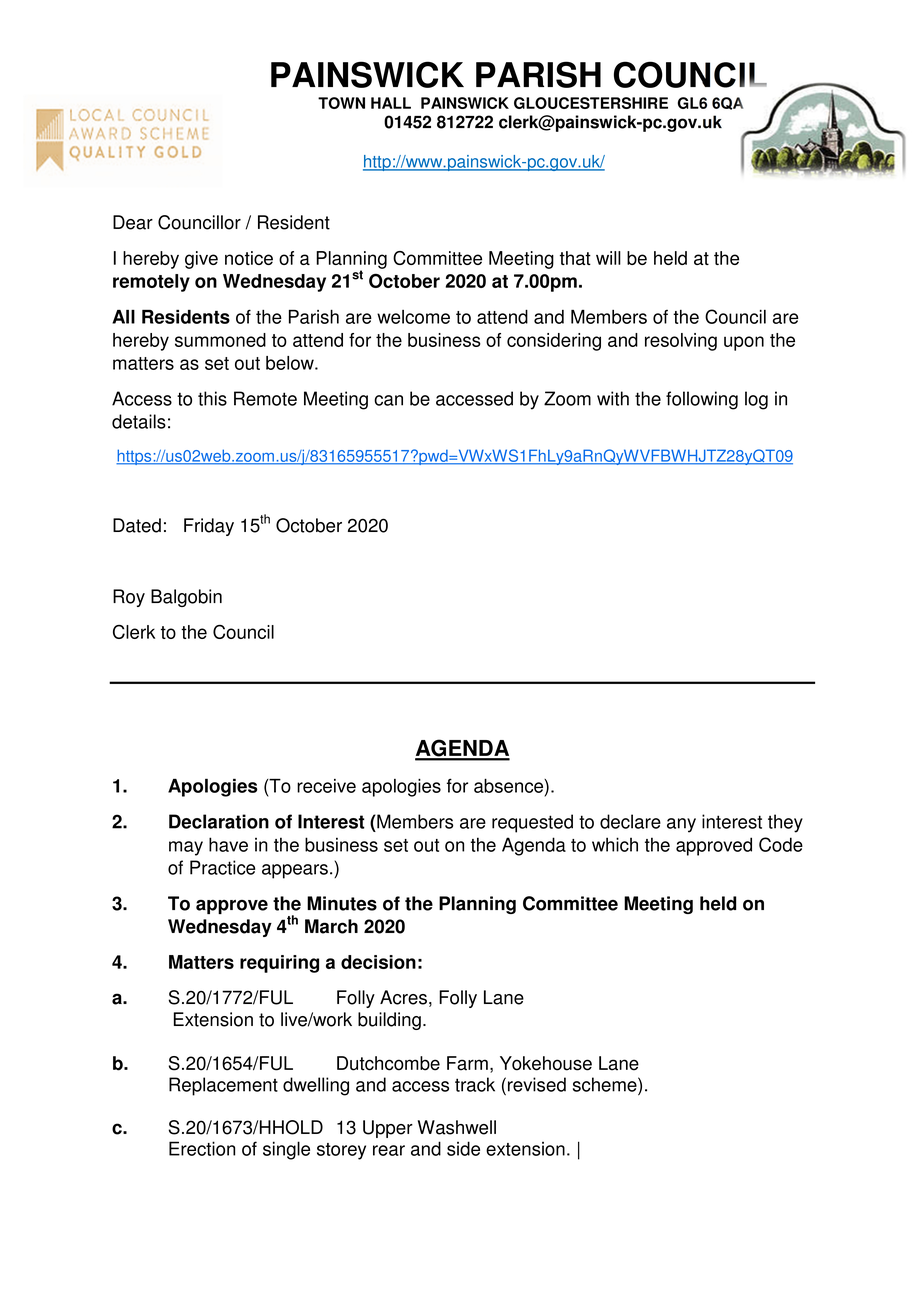 The height and width of the document is (1308, 924). I want to click on track, so click(475, 1084).
